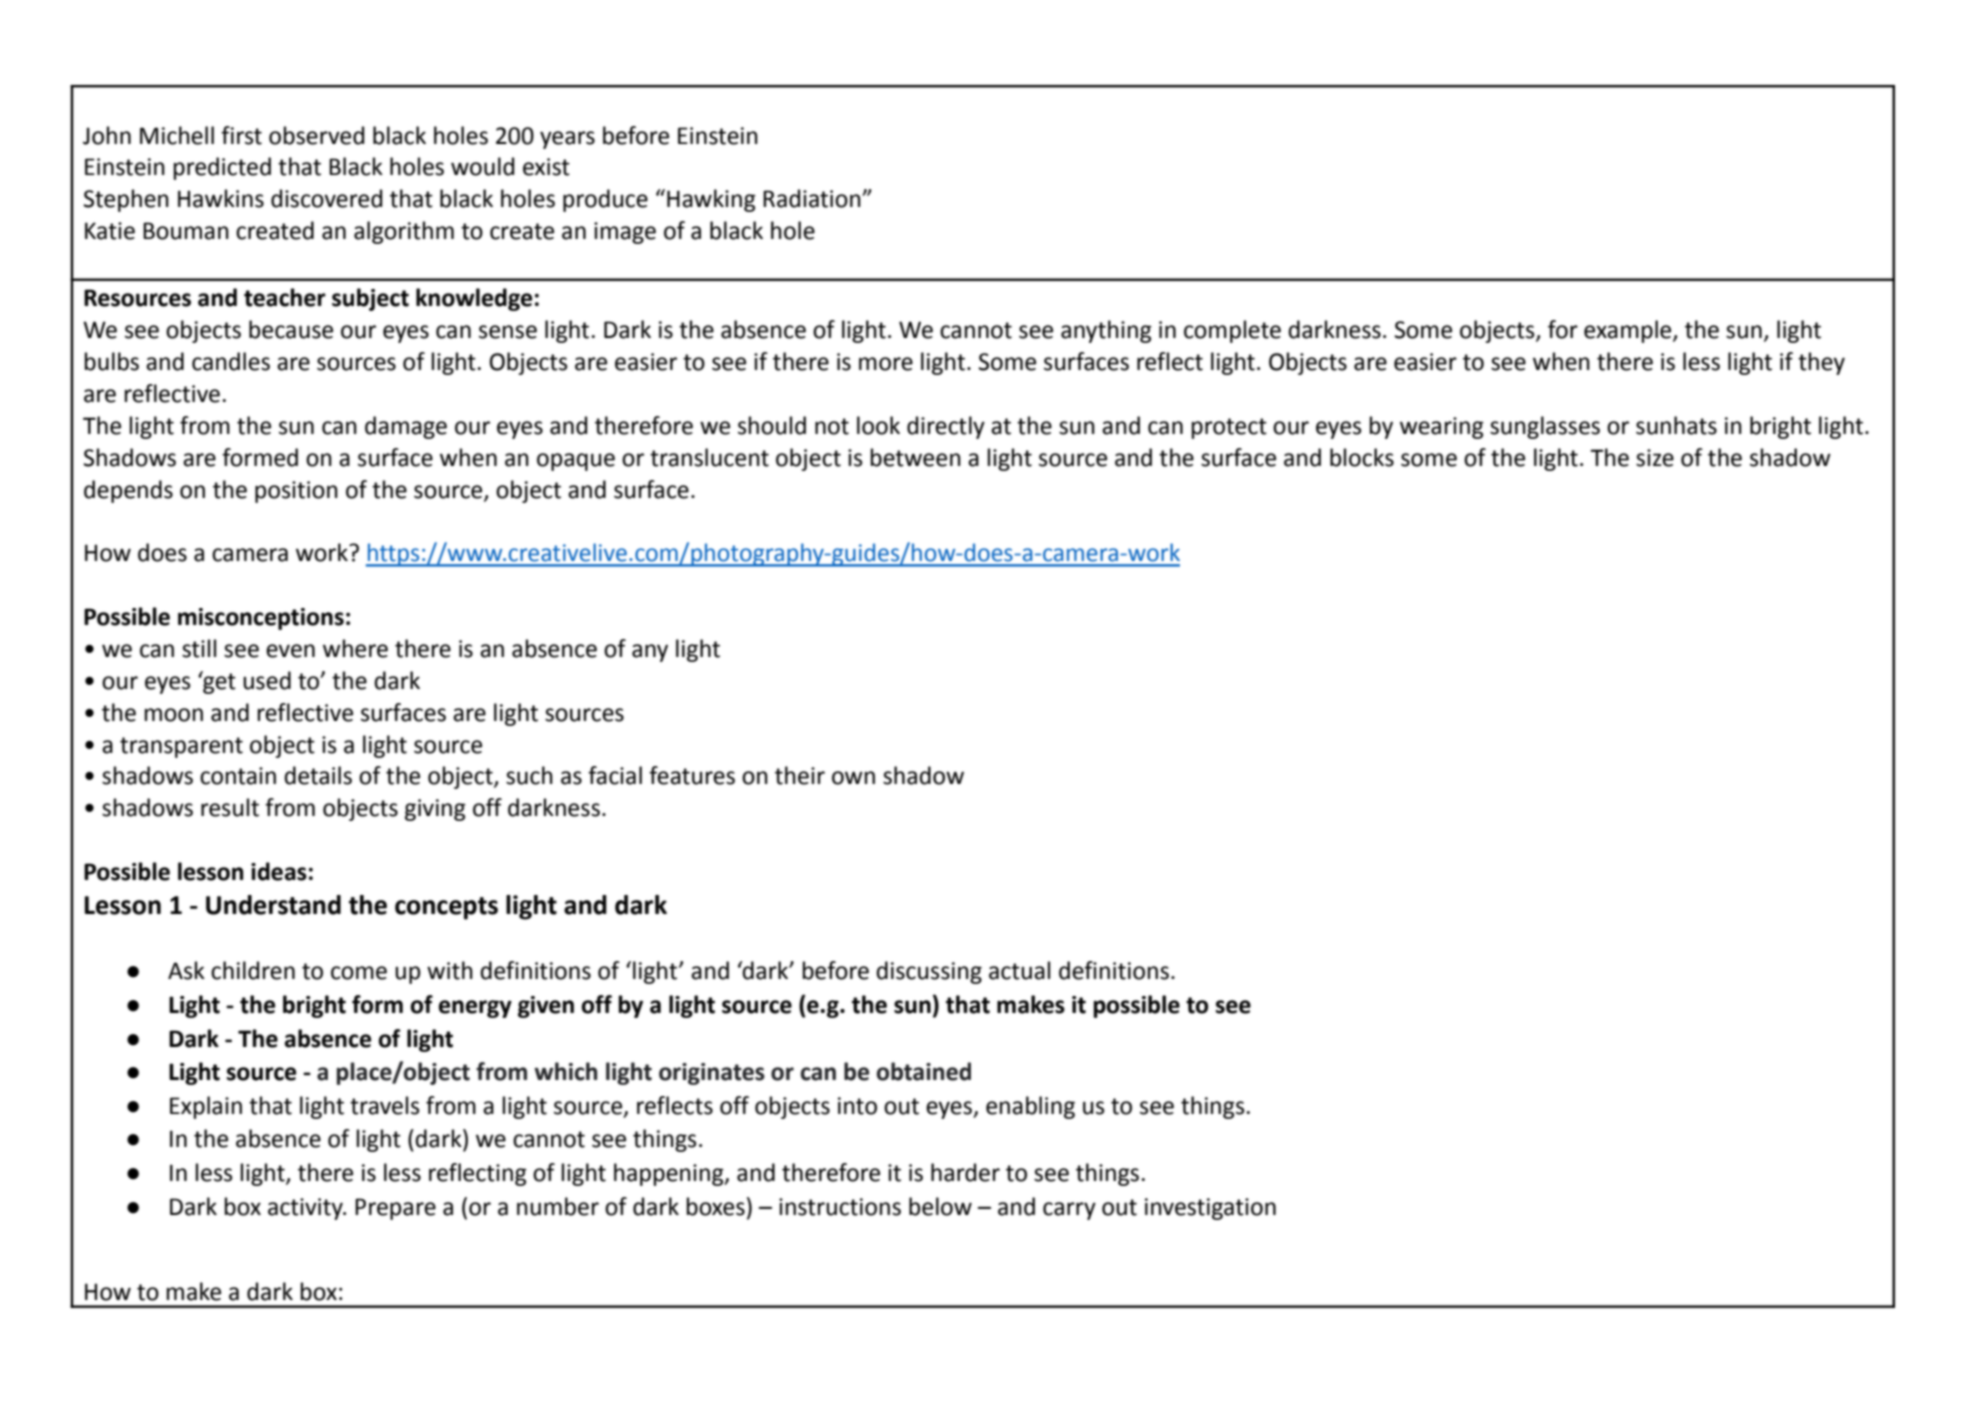 This page has height=1407, width=1987. I want to click on own, so click(853, 778).
